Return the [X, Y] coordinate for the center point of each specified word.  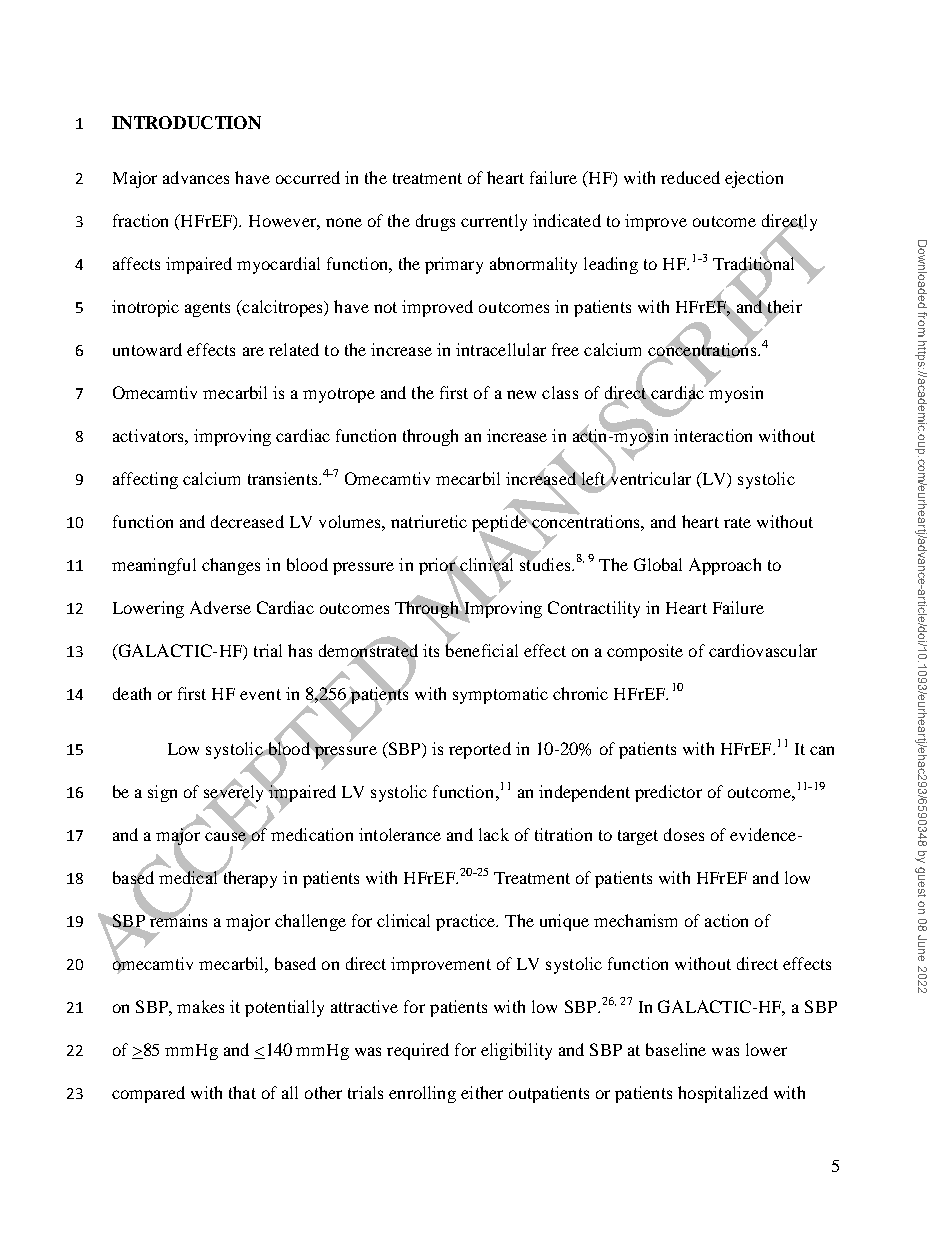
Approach [725, 566]
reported [480, 750]
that [242, 1092]
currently [494, 222]
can [822, 750]
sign [162, 793]
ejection [754, 179]
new [521, 394]
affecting [145, 480]
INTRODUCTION [186, 122]
